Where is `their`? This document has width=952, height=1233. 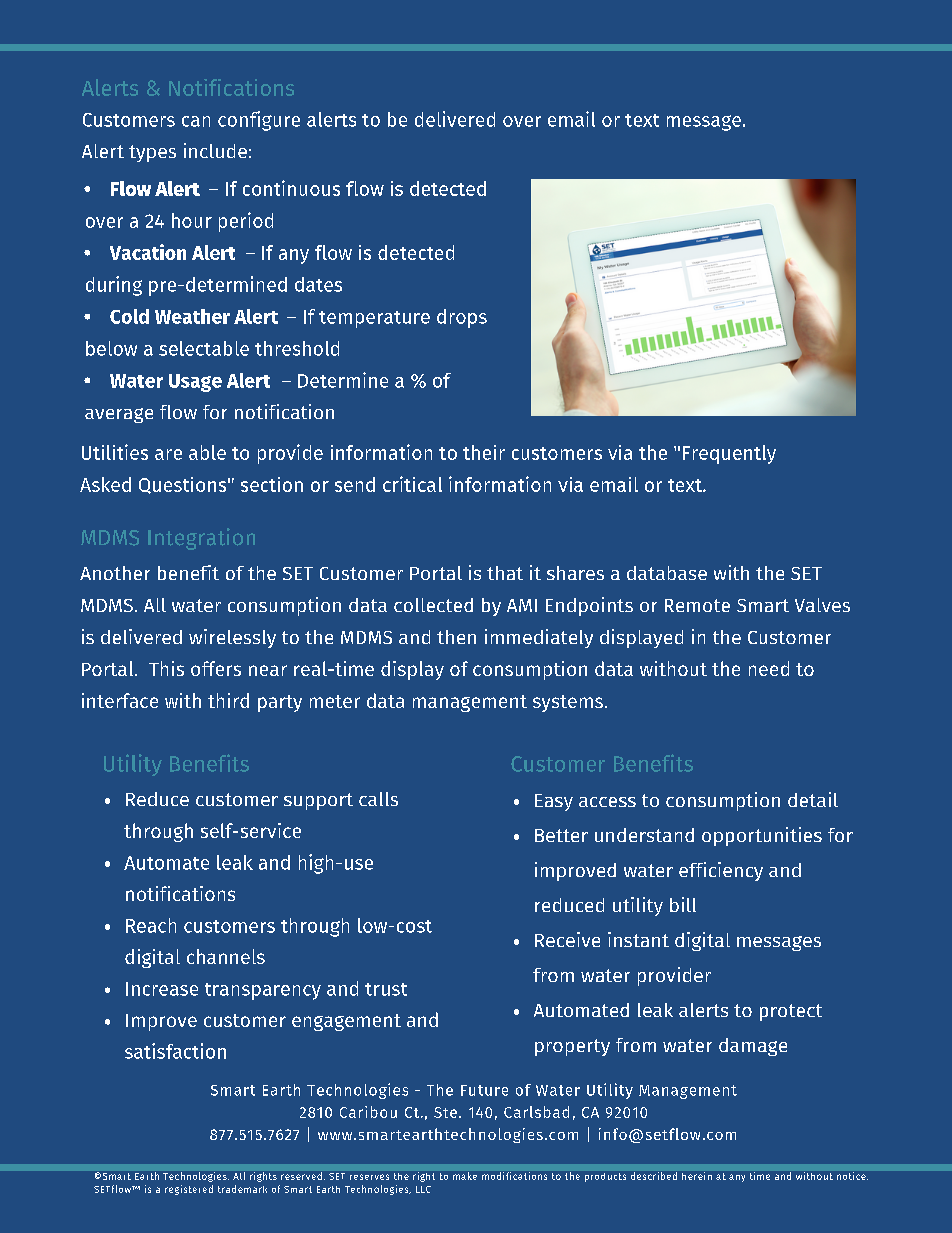
their is located at coordinates (484, 452).
